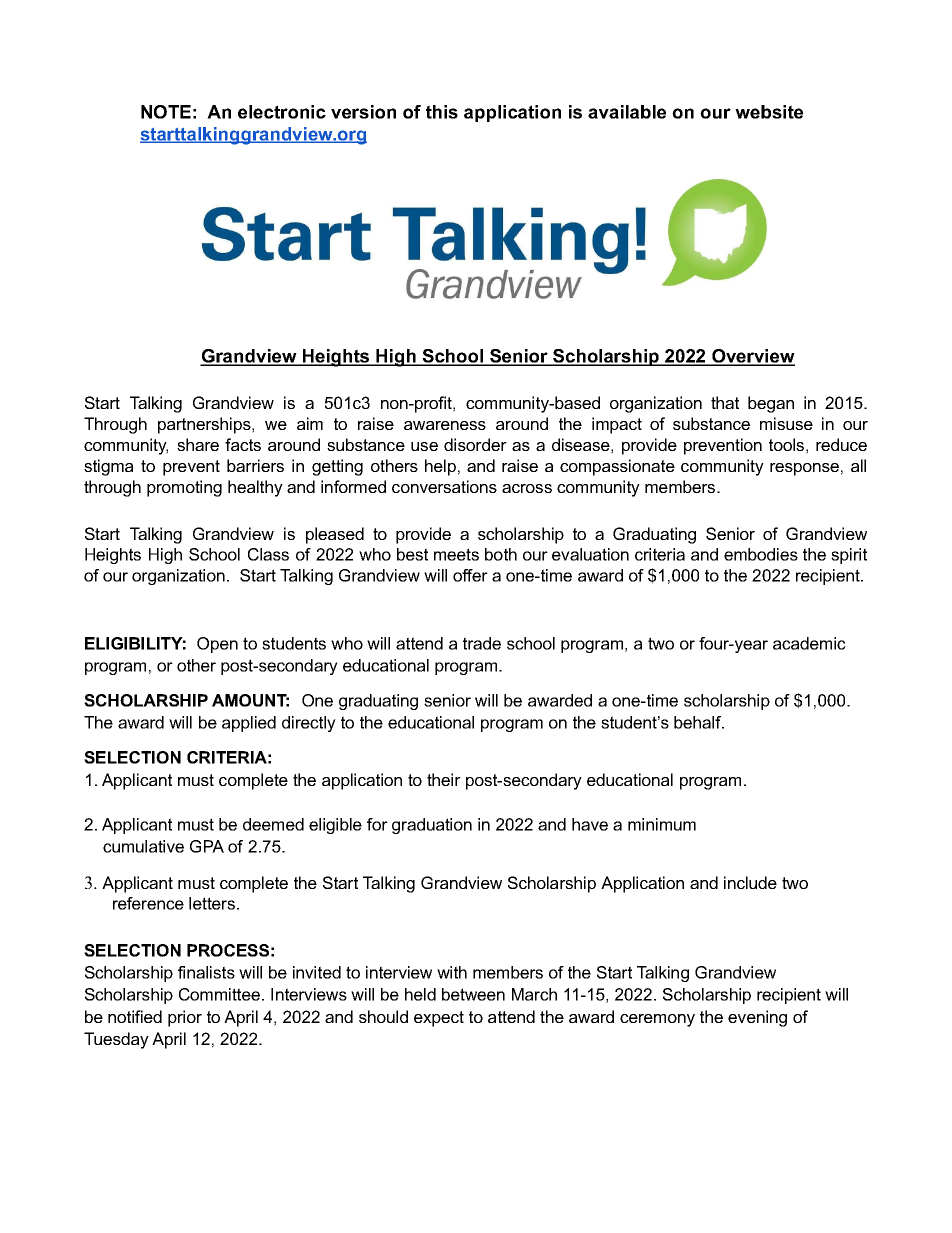 Image resolution: width=952 pixels, height=1233 pixels. Describe the element at coordinates (761, 554) in the image. I see `embodies` at that location.
